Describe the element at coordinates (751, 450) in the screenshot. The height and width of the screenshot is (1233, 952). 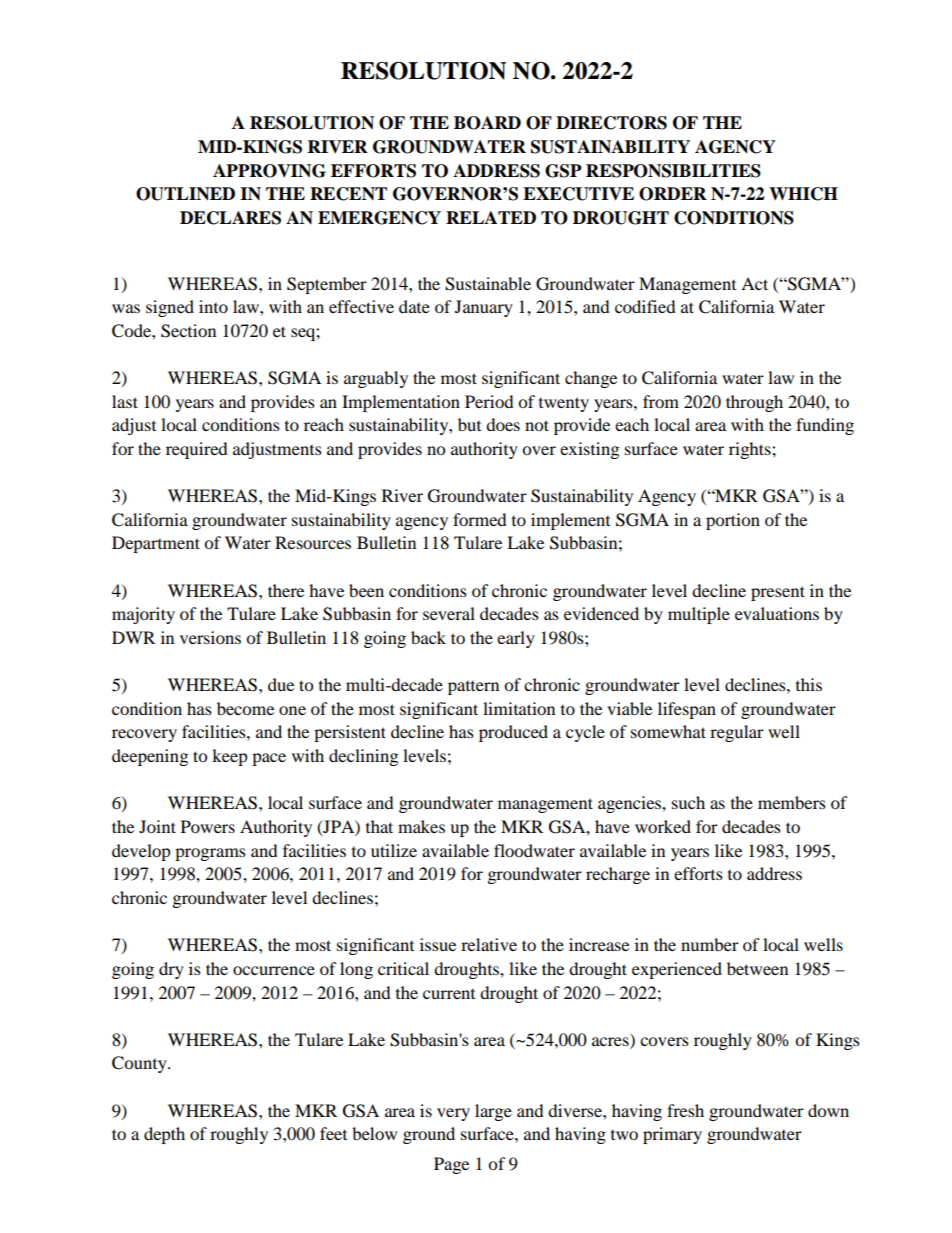
I see `rights` at that location.
